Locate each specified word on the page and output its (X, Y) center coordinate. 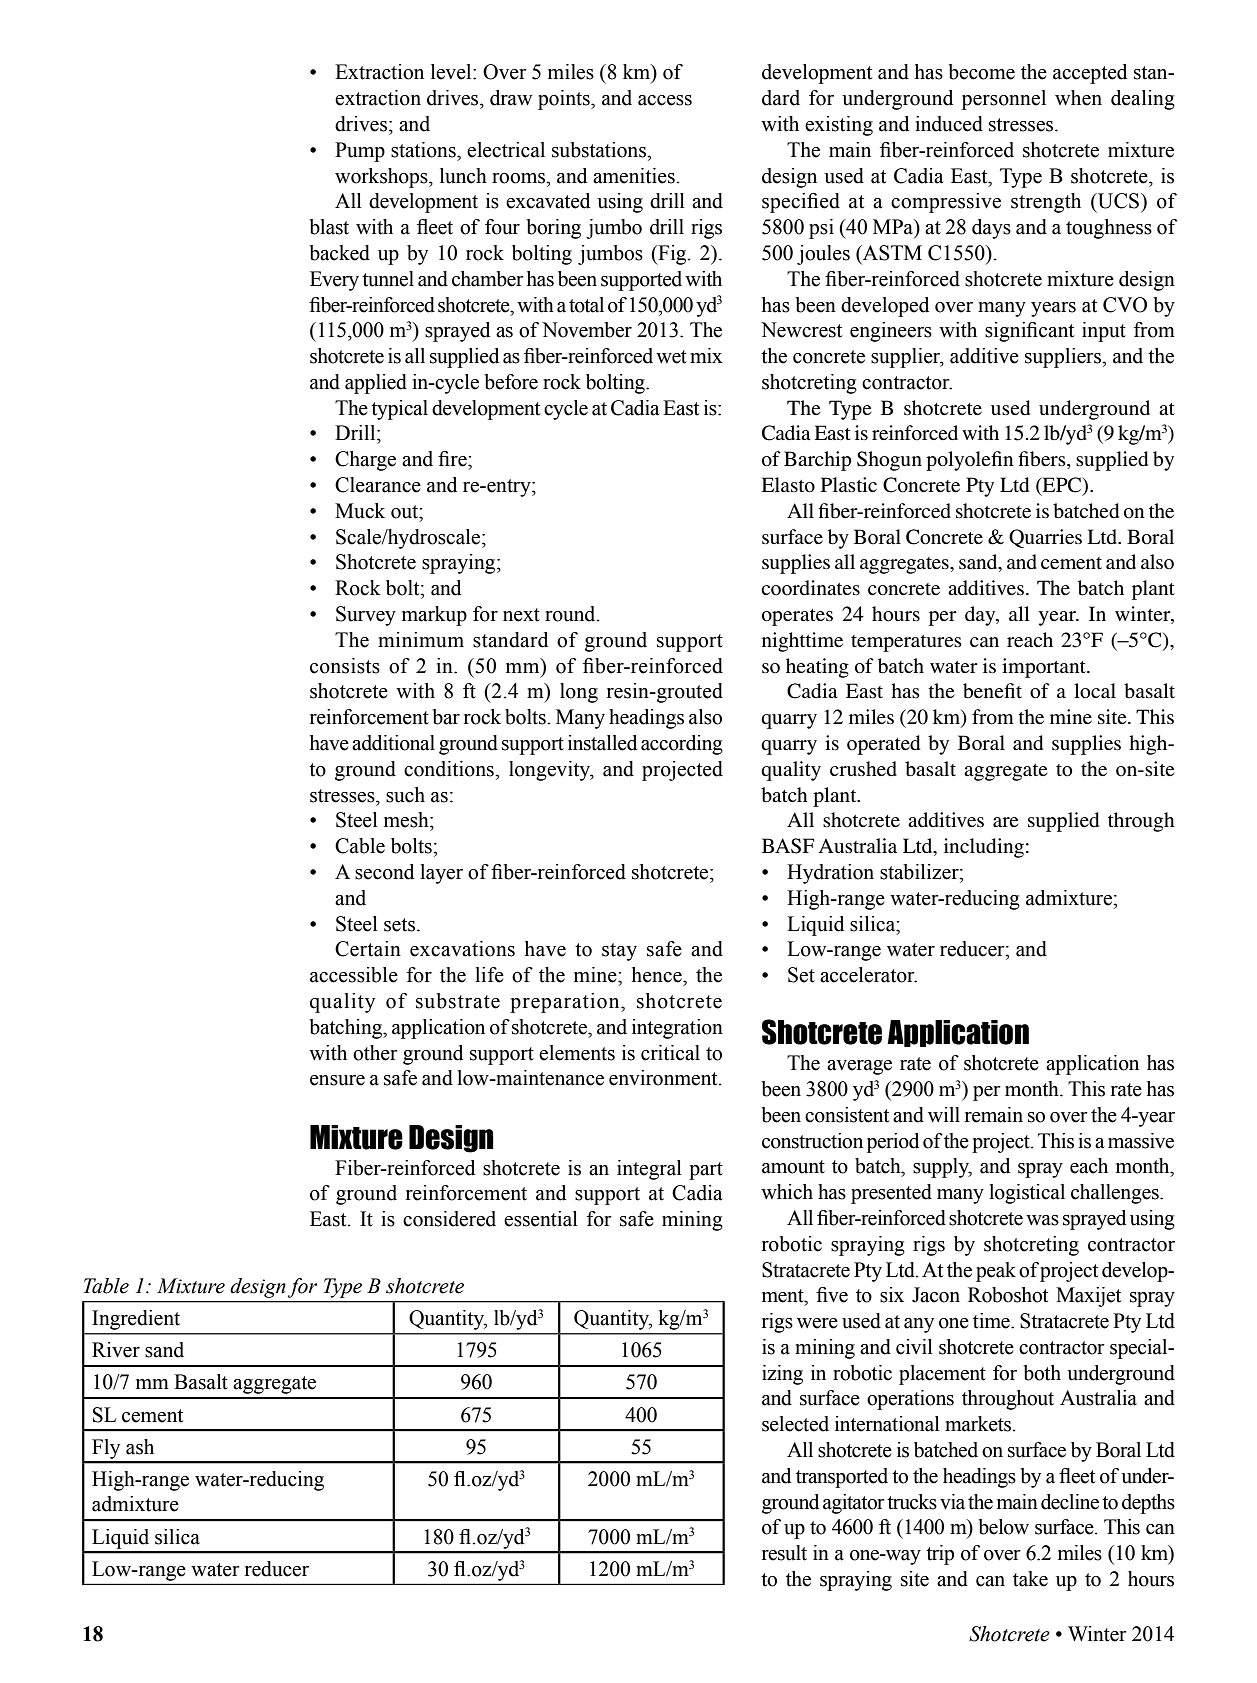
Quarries (1045, 538)
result (784, 1553)
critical (670, 1053)
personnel (1004, 100)
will (944, 1114)
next (521, 615)
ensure (337, 1080)
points (565, 100)
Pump (360, 152)
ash (140, 1447)
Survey (366, 616)
